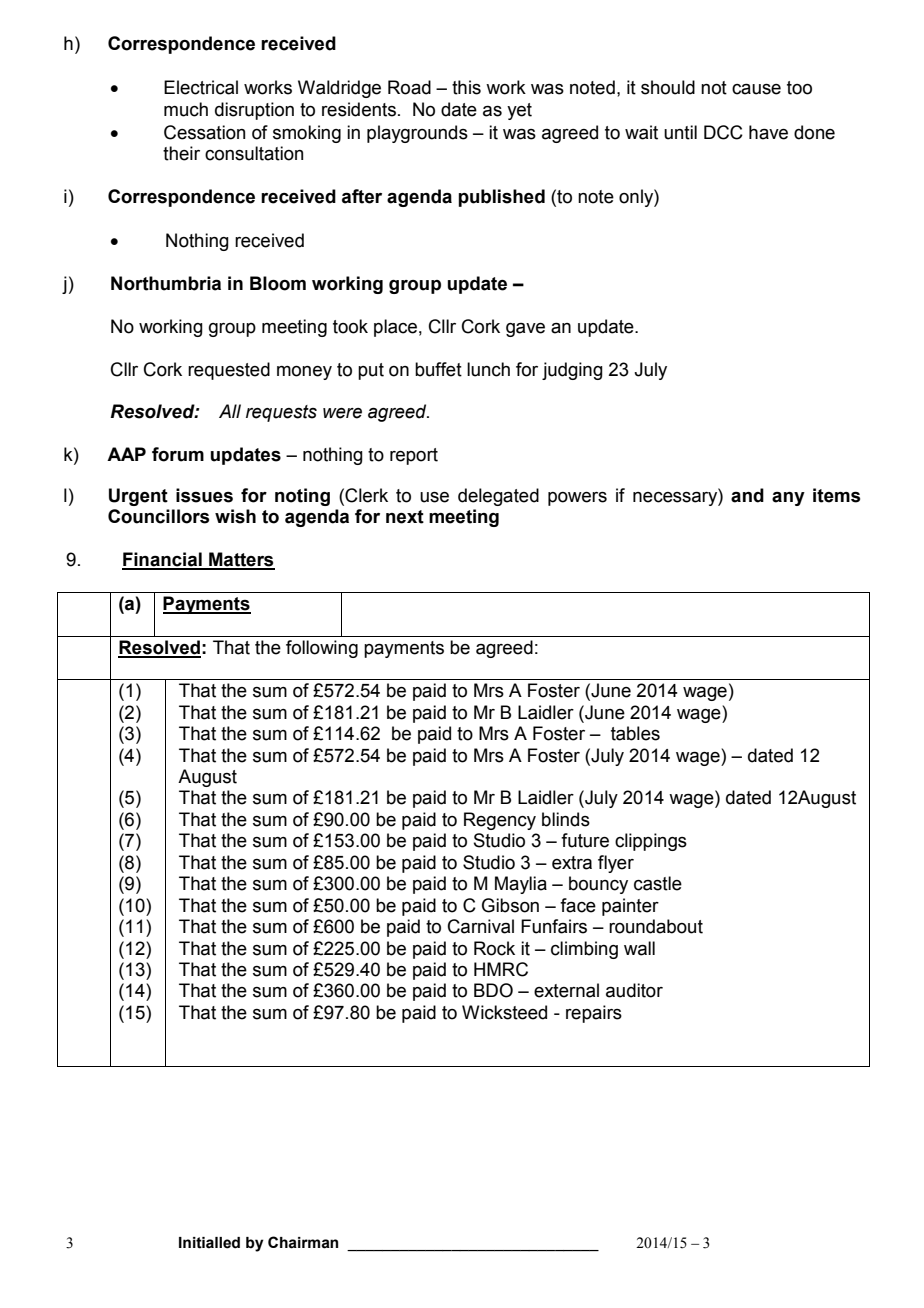  What do you see at coordinates (768, 132) in the screenshot?
I see `have` at bounding box center [768, 132].
